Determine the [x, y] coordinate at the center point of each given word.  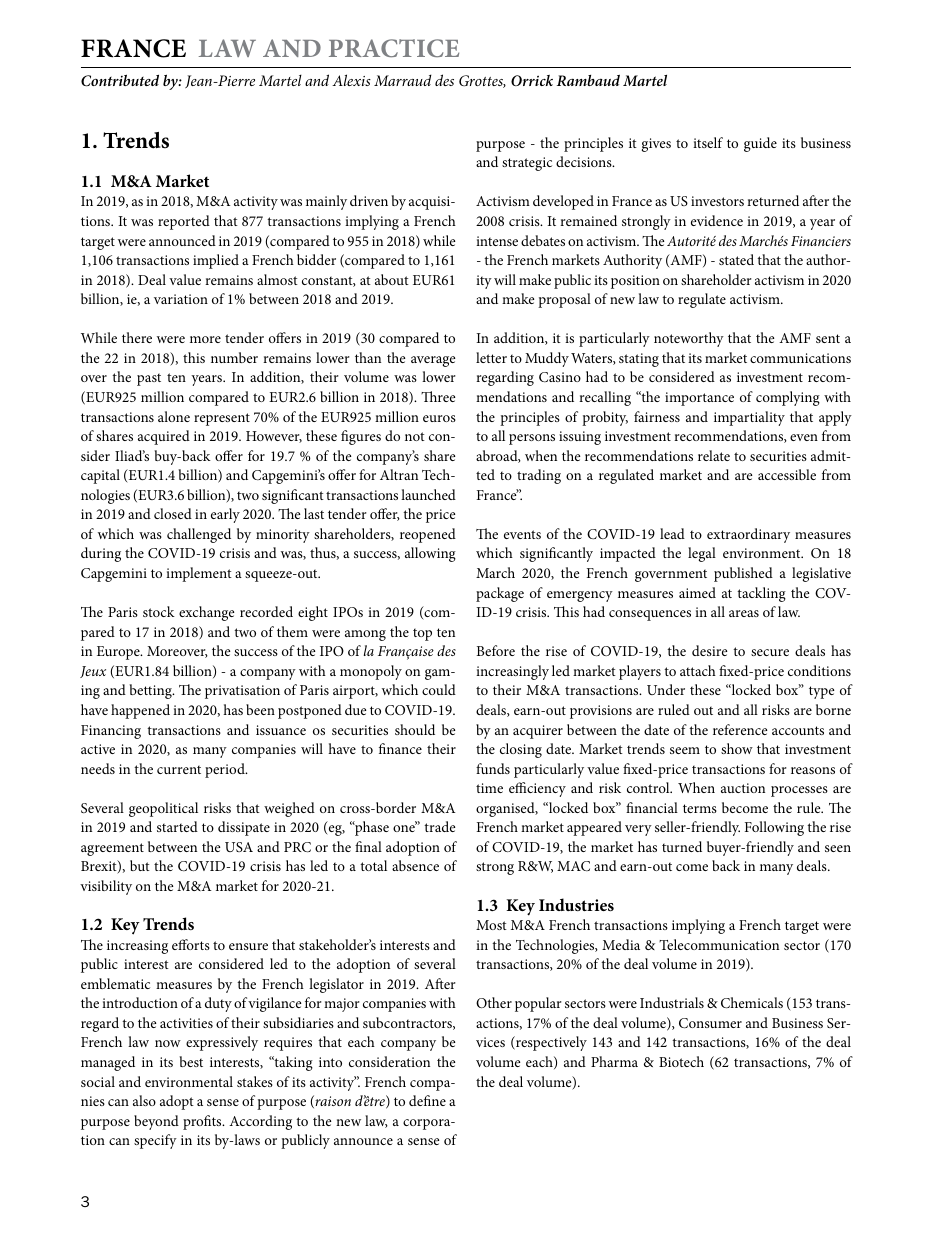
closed [173, 513]
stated [736, 259]
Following [774, 828]
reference [740, 729]
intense [497, 241]
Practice [394, 48]
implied [216, 261]
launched [428, 494]
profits [203, 1122]
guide [760, 144]
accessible [787, 474]
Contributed [120, 80]
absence [415, 865]
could [439, 689]
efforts [191, 944]
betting [151, 691]
